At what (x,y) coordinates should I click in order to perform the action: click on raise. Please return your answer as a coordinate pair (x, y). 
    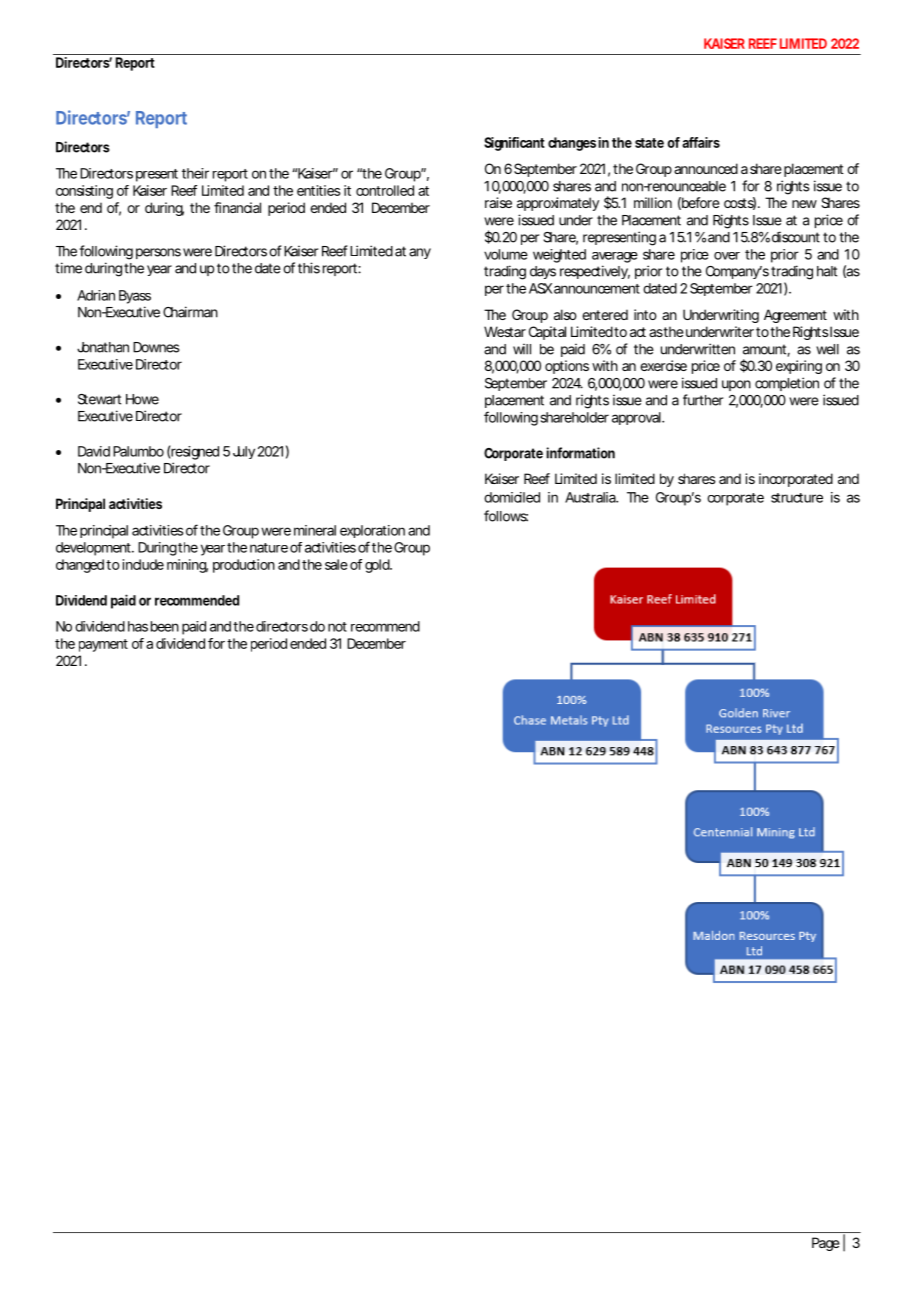
    Looking at the image, I should click on (498, 202).
